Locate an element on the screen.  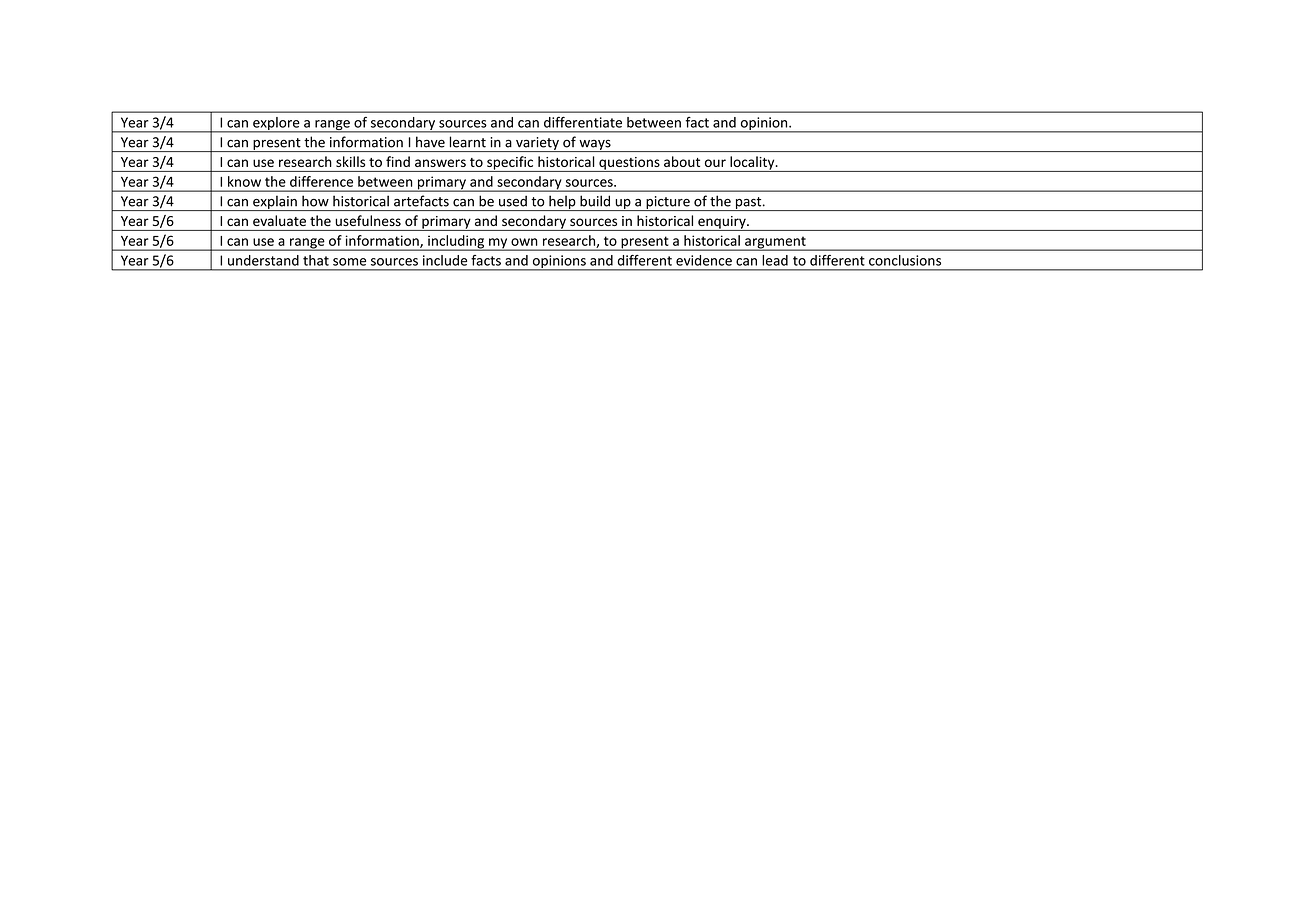
some is located at coordinates (349, 262).
